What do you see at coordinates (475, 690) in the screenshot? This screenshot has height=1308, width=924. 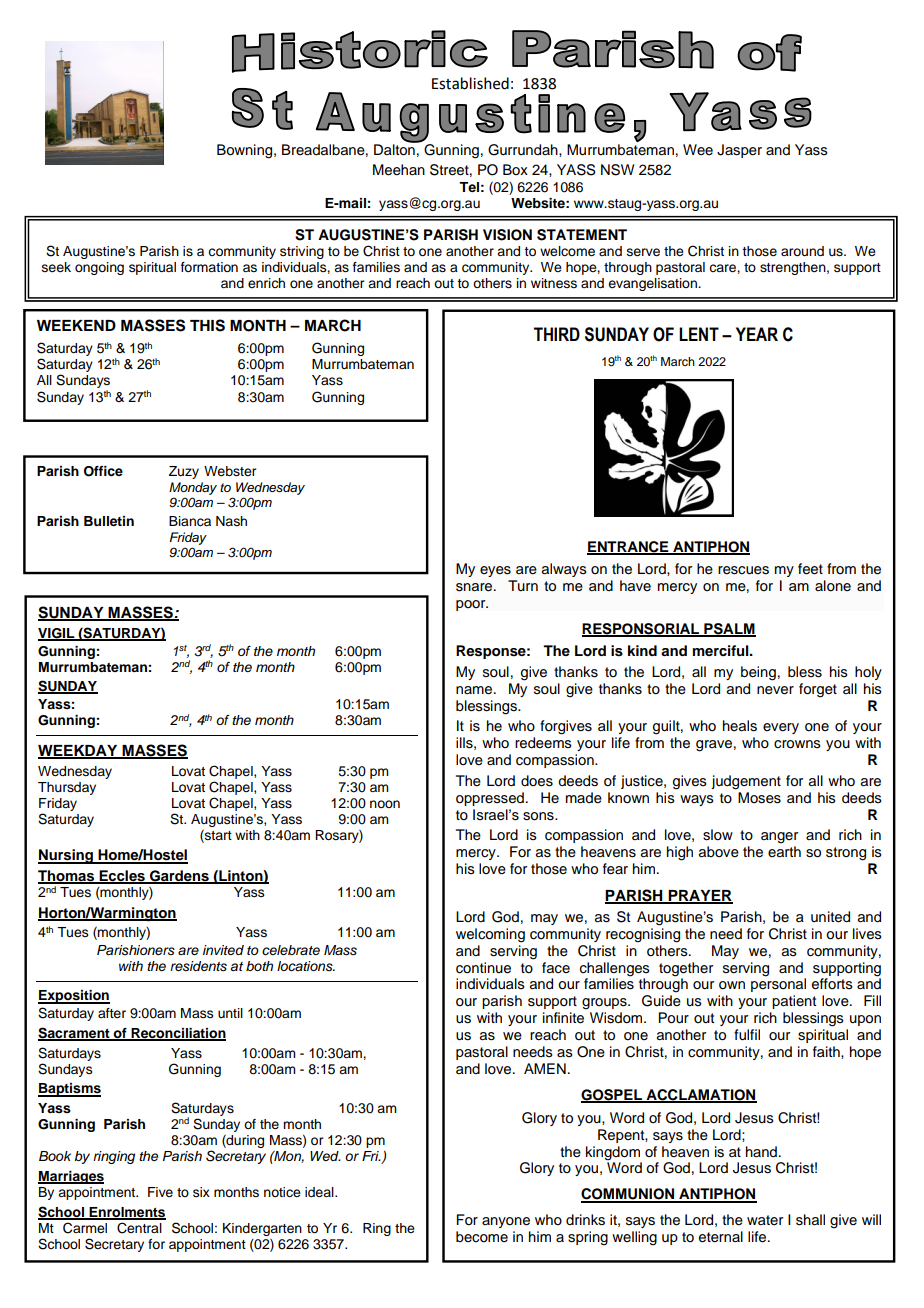 I see `name` at bounding box center [475, 690].
